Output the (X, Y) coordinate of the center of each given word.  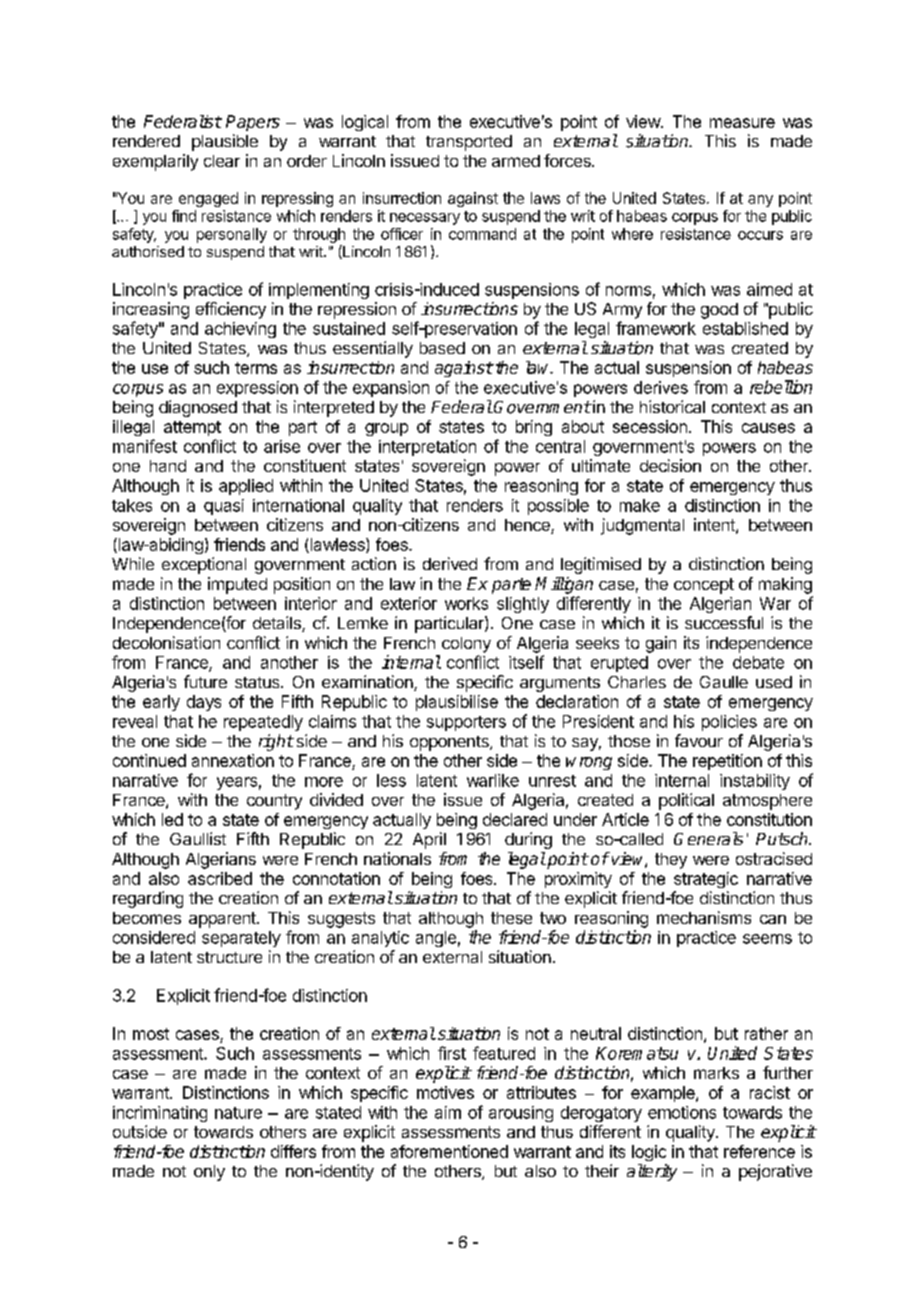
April (429, 840)
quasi (224, 507)
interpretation (427, 448)
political (686, 801)
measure (742, 123)
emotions (682, 1112)
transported (469, 143)
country (274, 802)
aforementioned (449, 1151)
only (209, 1173)
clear (222, 161)
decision (670, 465)
